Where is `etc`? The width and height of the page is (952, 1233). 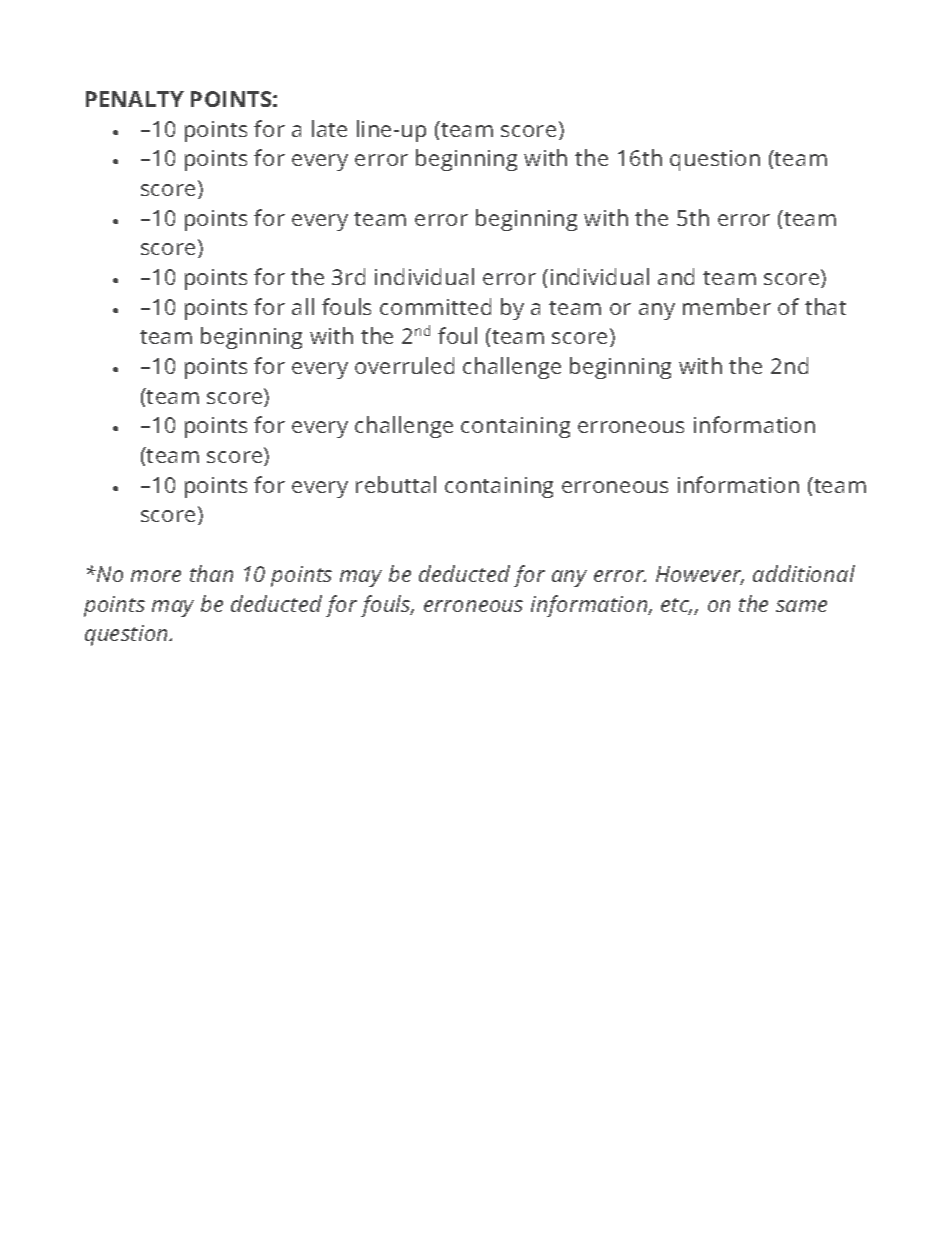 etc is located at coordinates (676, 606).
